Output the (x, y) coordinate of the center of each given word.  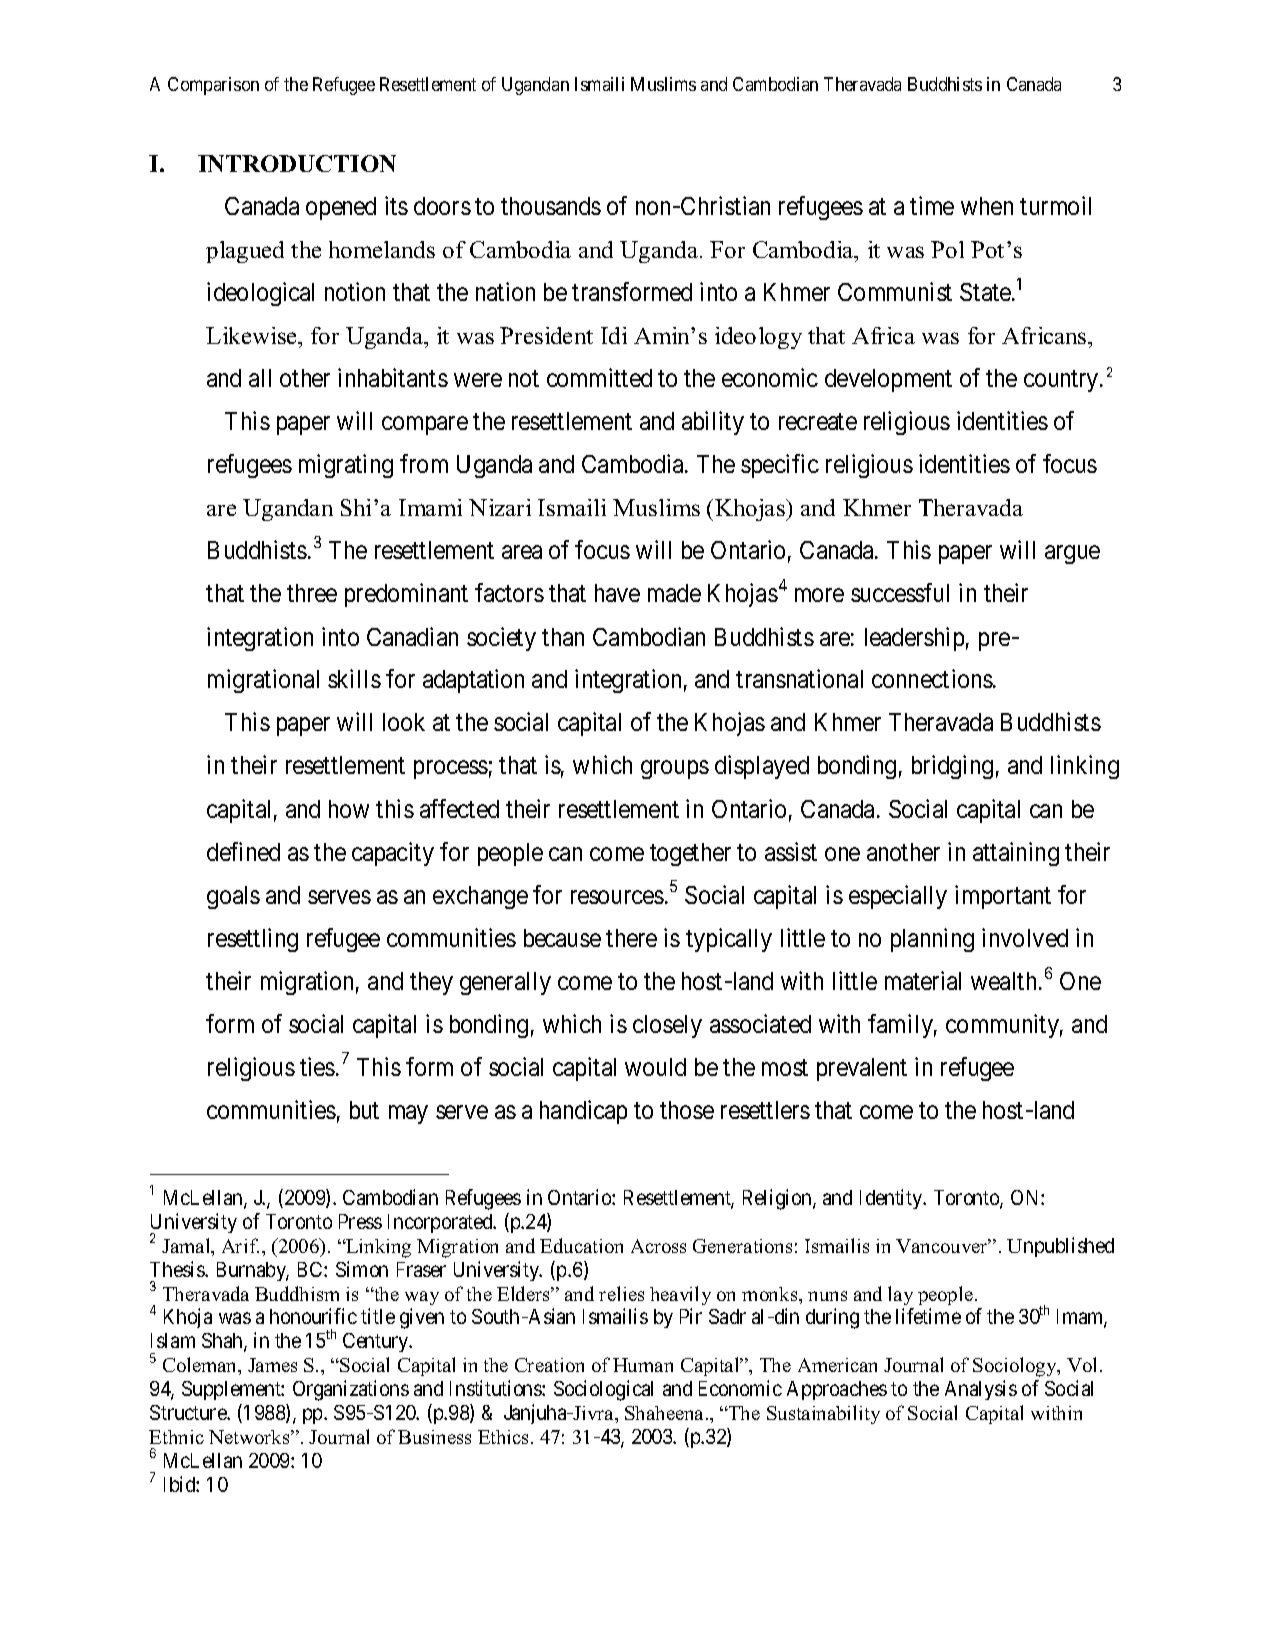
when (987, 206)
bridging (952, 767)
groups (675, 770)
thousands (551, 206)
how (349, 809)
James (272, 1365)
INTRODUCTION (297, 163)
